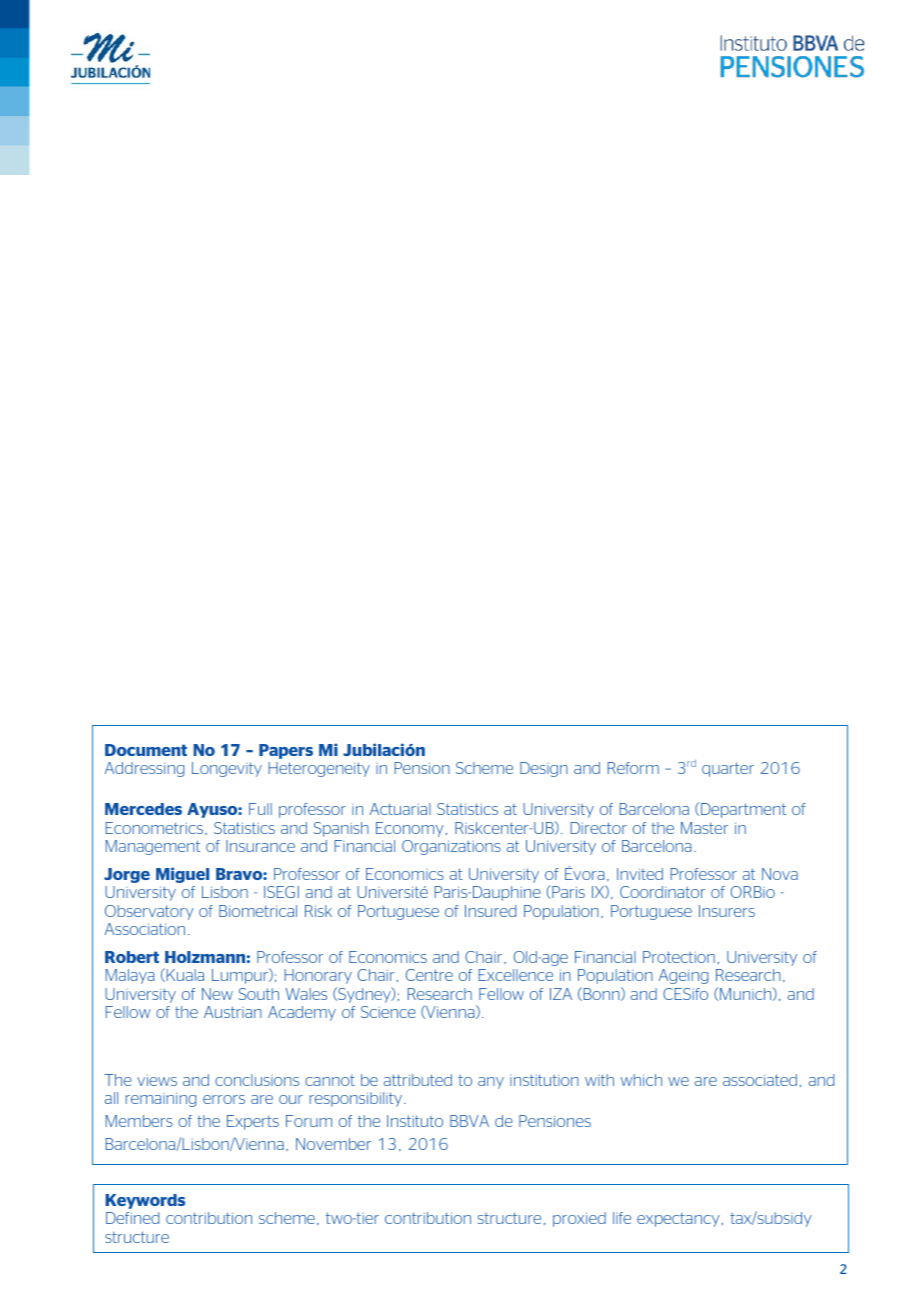 This screenshot has height=1308, width=924. I want to click on Master, so click(704, 828).
